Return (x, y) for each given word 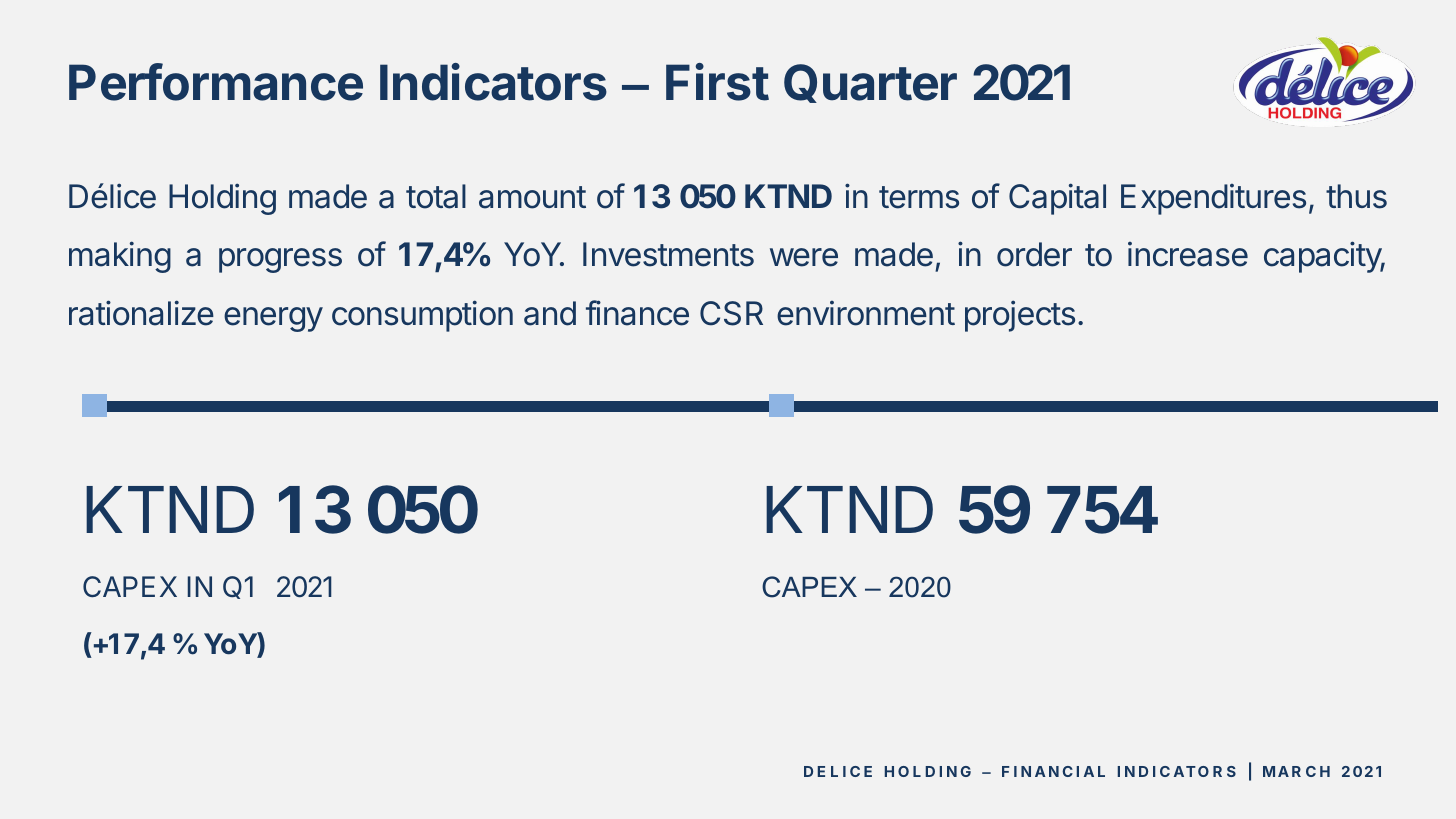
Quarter (870, 83)
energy (273, 319)
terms (919, 197)
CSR (731, 313)
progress (280, 260)
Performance (216, 82)
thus (1356, 196)
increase (1188, 254)
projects (1020, 316)
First (717, 82)
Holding (222, 199)
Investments (668, 254)
